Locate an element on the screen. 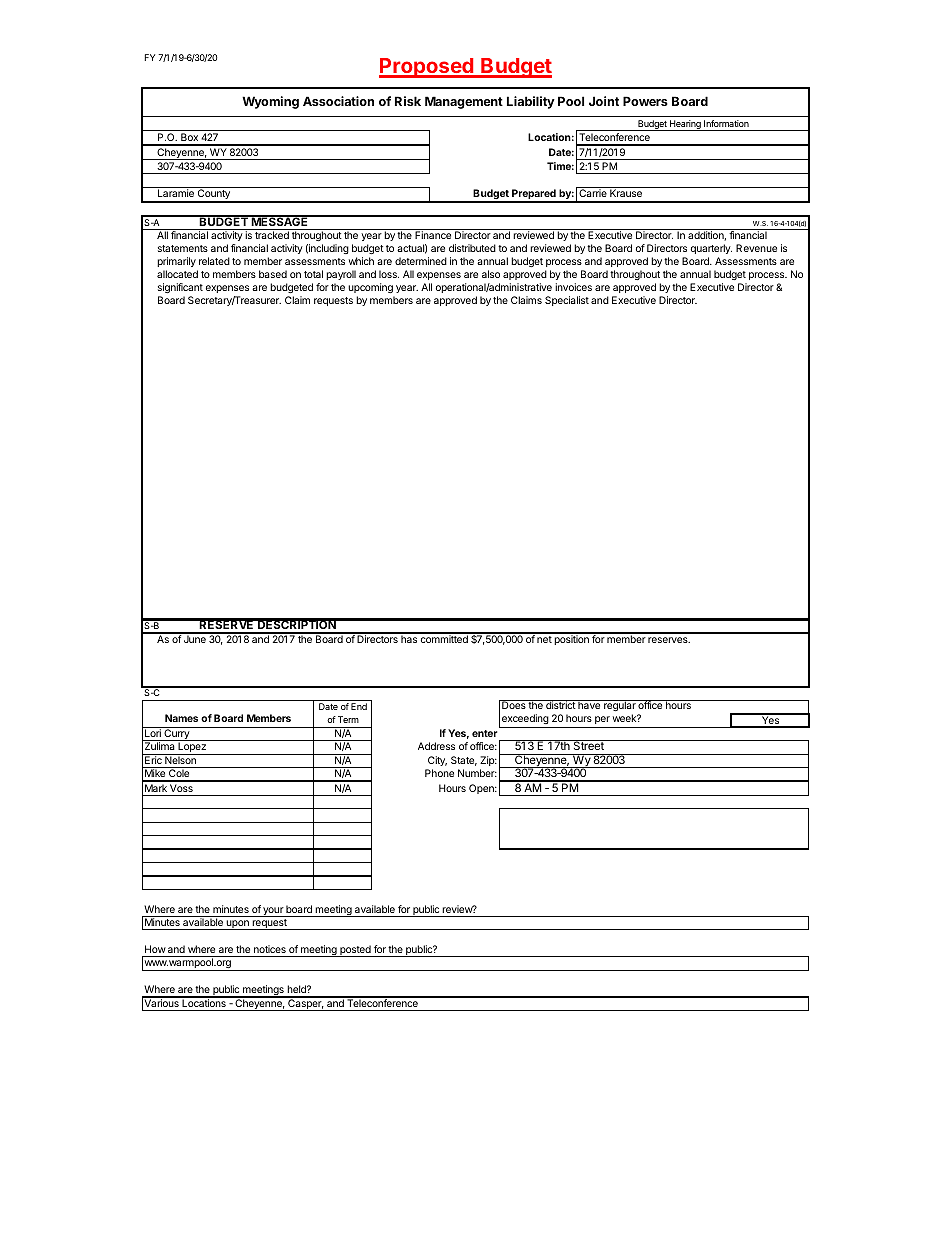 This screenshot has width=952, height=1233. regular is located at coordinates (619, 705).
